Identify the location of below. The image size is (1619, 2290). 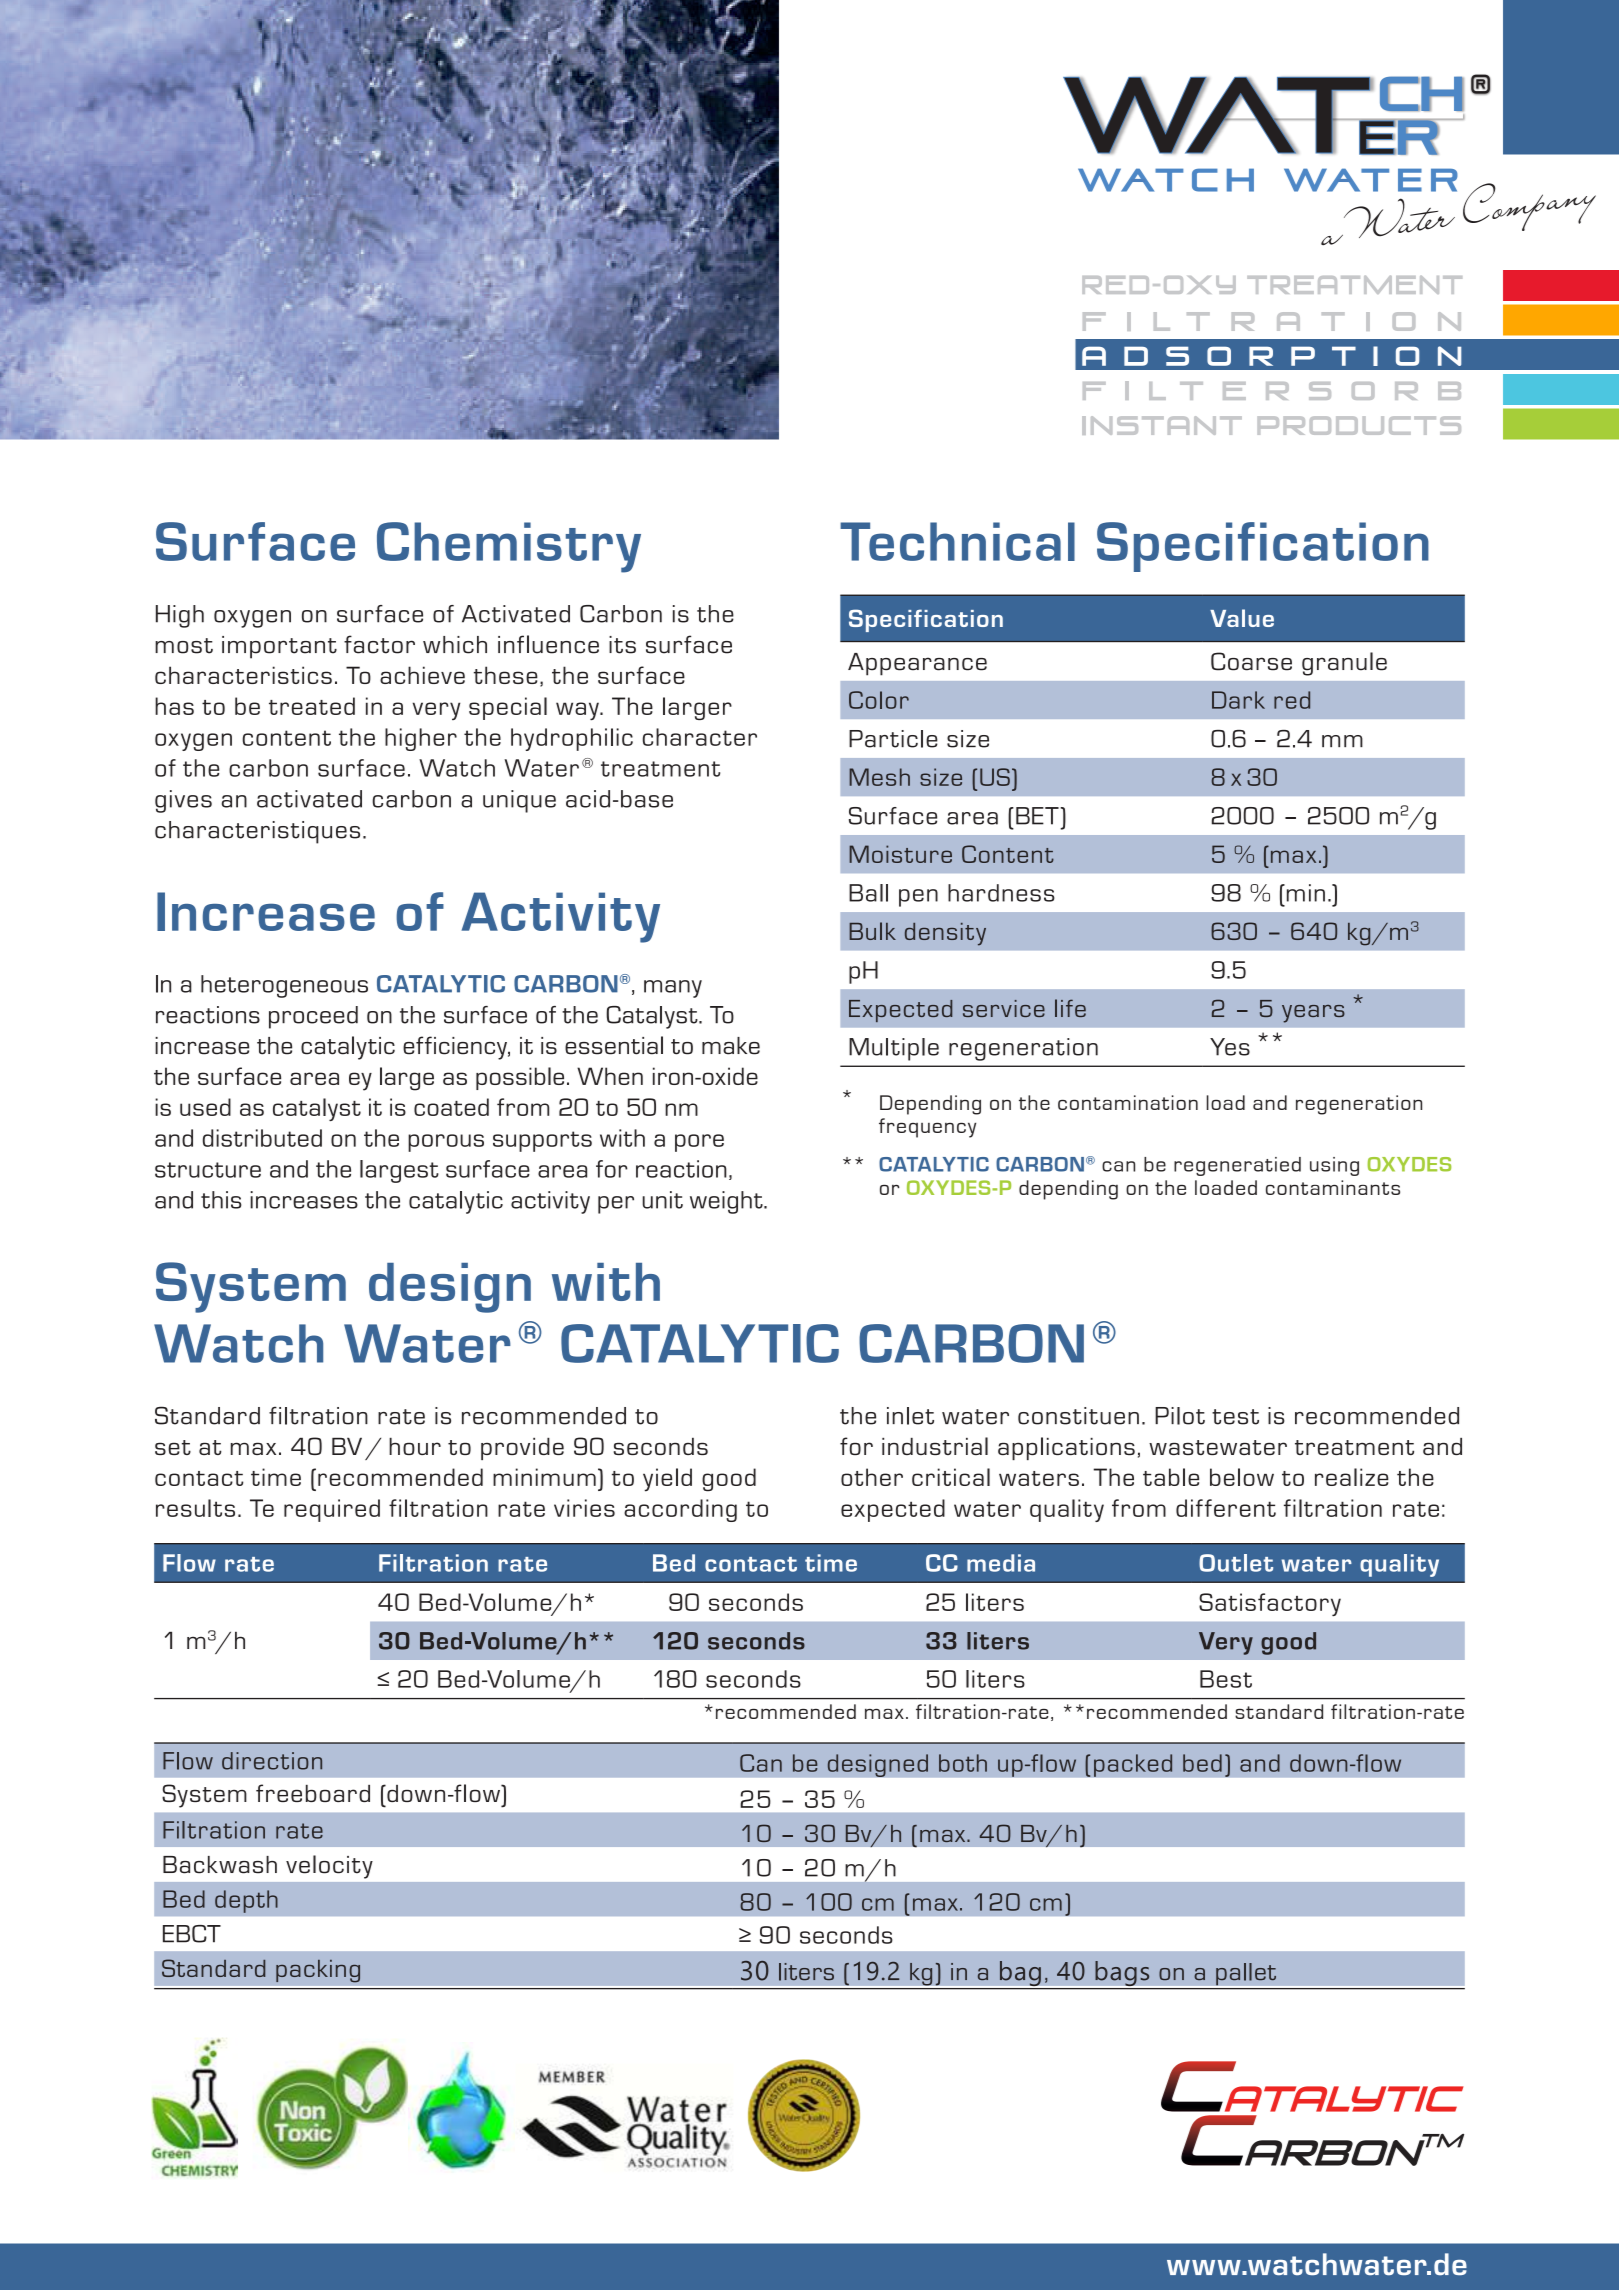
(1242, 1477).
